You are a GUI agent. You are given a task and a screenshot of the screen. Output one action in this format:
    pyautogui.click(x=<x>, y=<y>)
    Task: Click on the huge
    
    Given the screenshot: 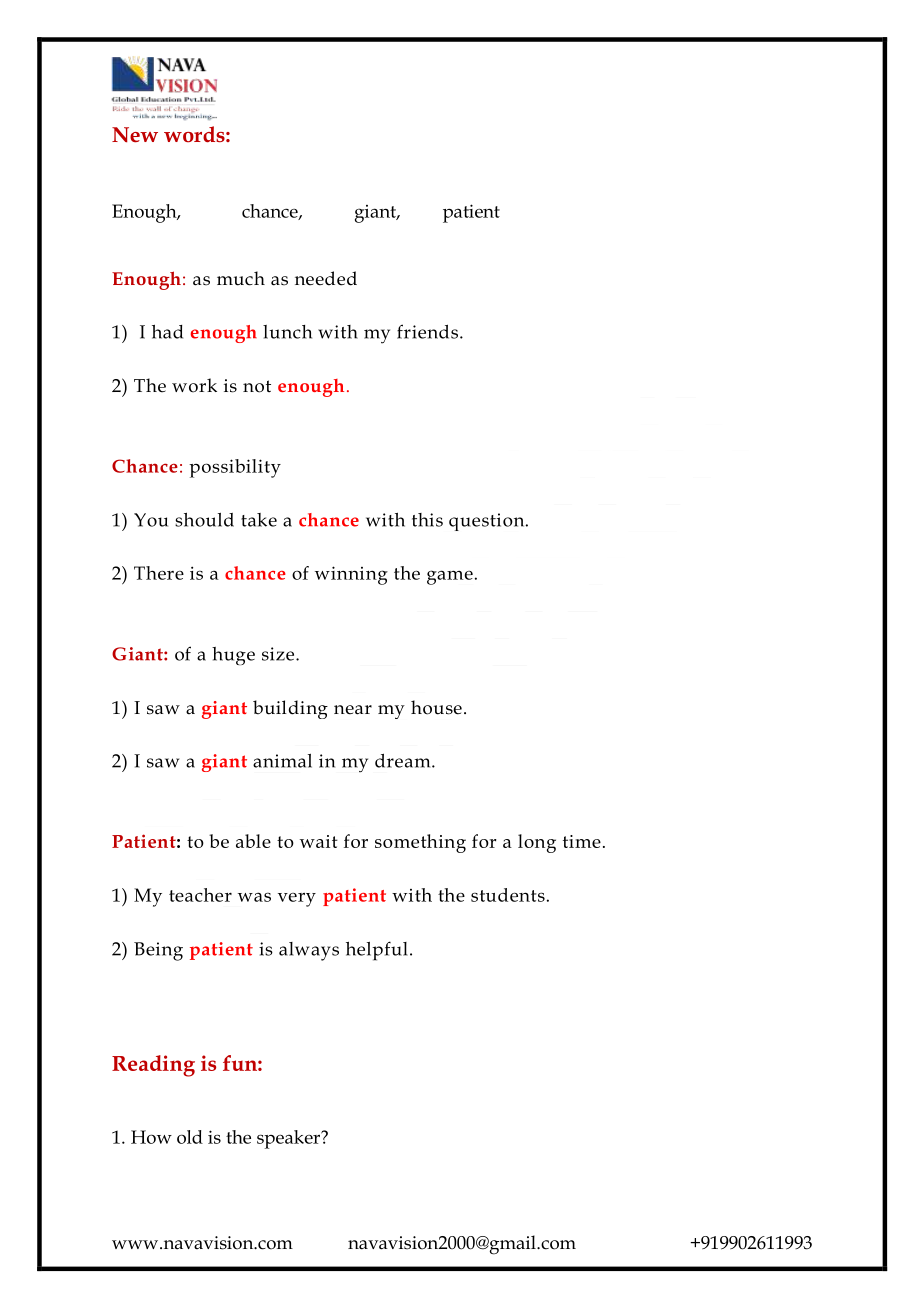 What is the action you would take?
    pyautogui.click(x=233, y=656)
